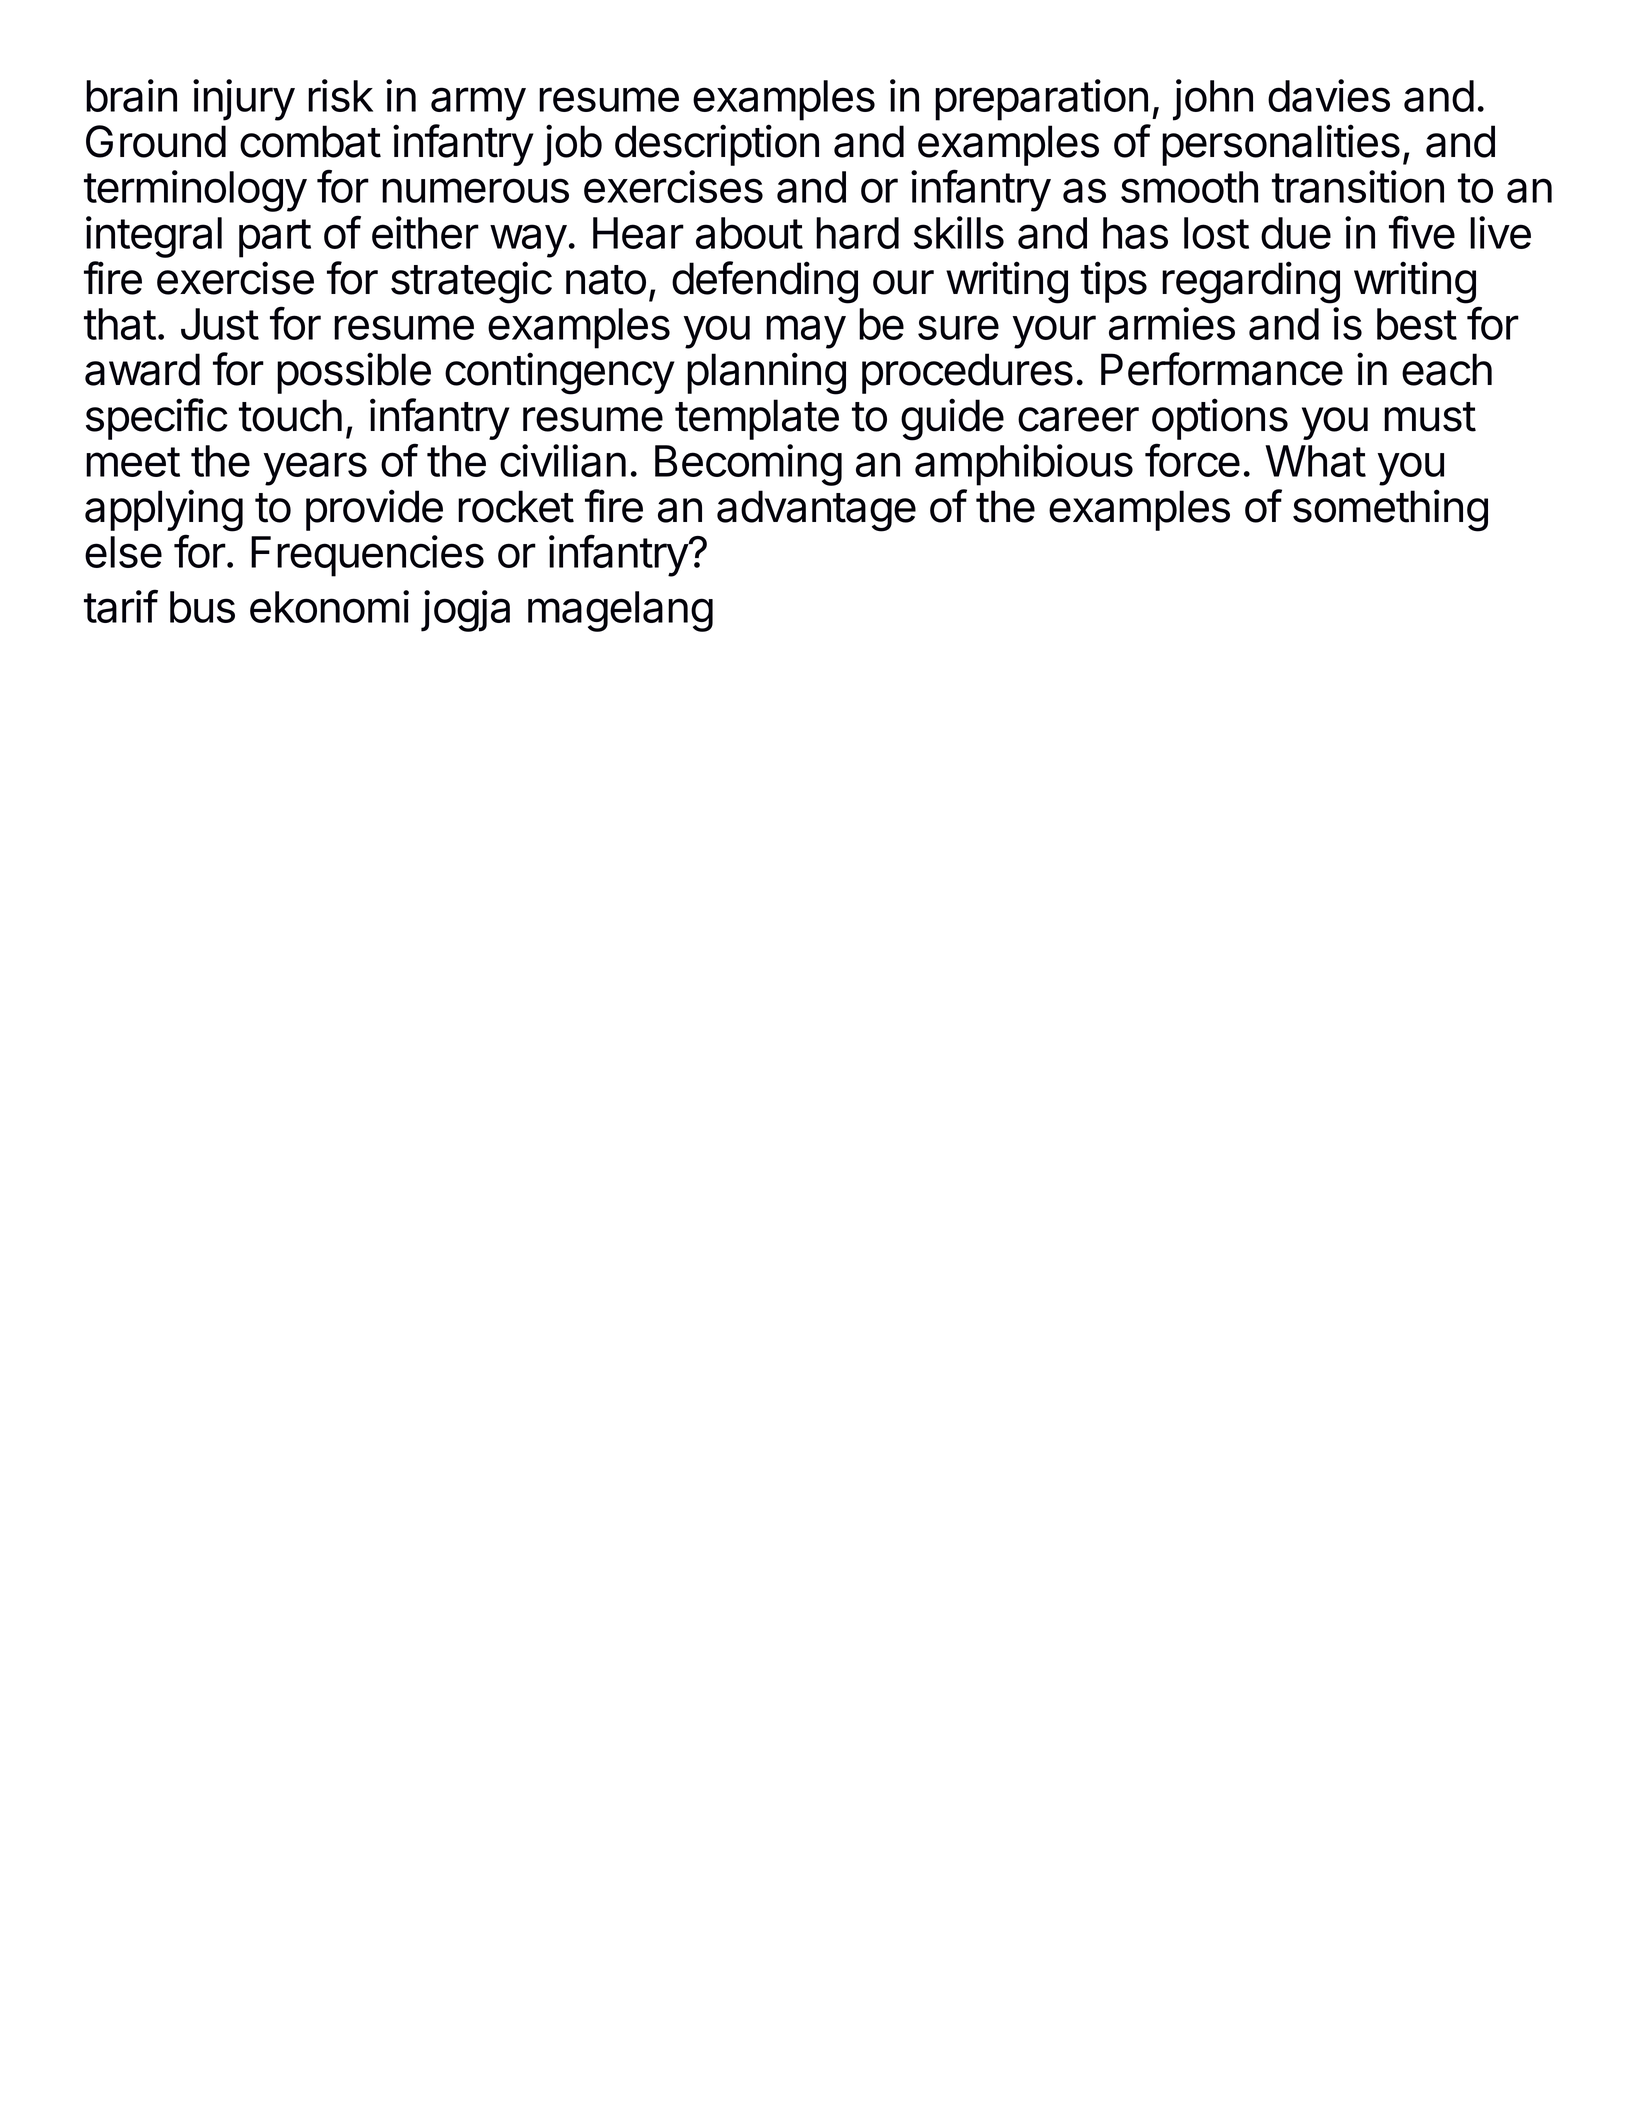  Describe the element at coordinates (315, 469) in the screenshot. I see `years` at that location.
